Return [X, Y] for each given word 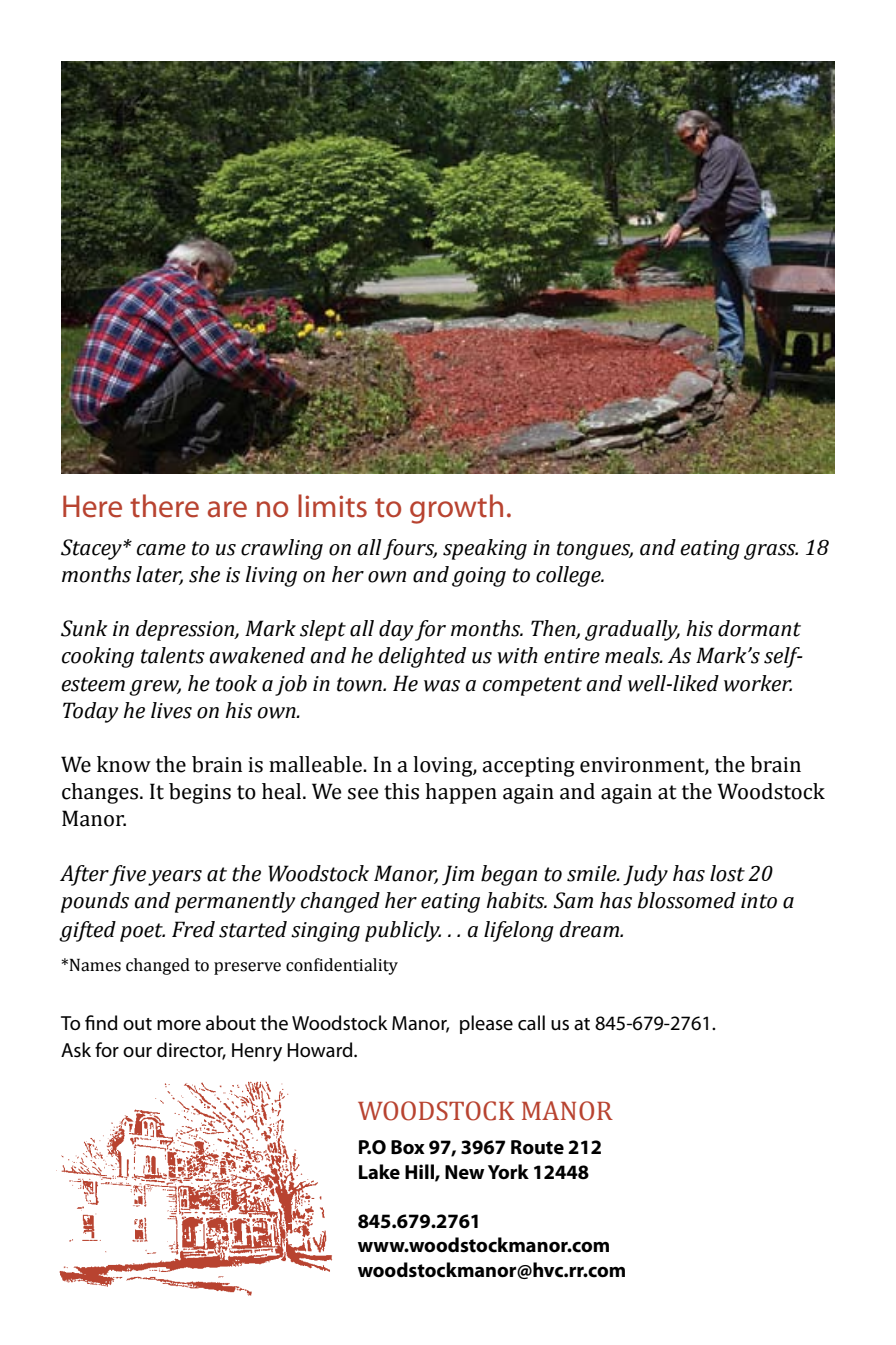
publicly [403, 931]
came [161, 550]
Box [408, 1147]
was [442, 686]
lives [171, 710]
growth [456, 509]
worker [758, 683]
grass [771, 552]
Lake [379, 1172]
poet [142, 932]
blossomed [687, 900]
